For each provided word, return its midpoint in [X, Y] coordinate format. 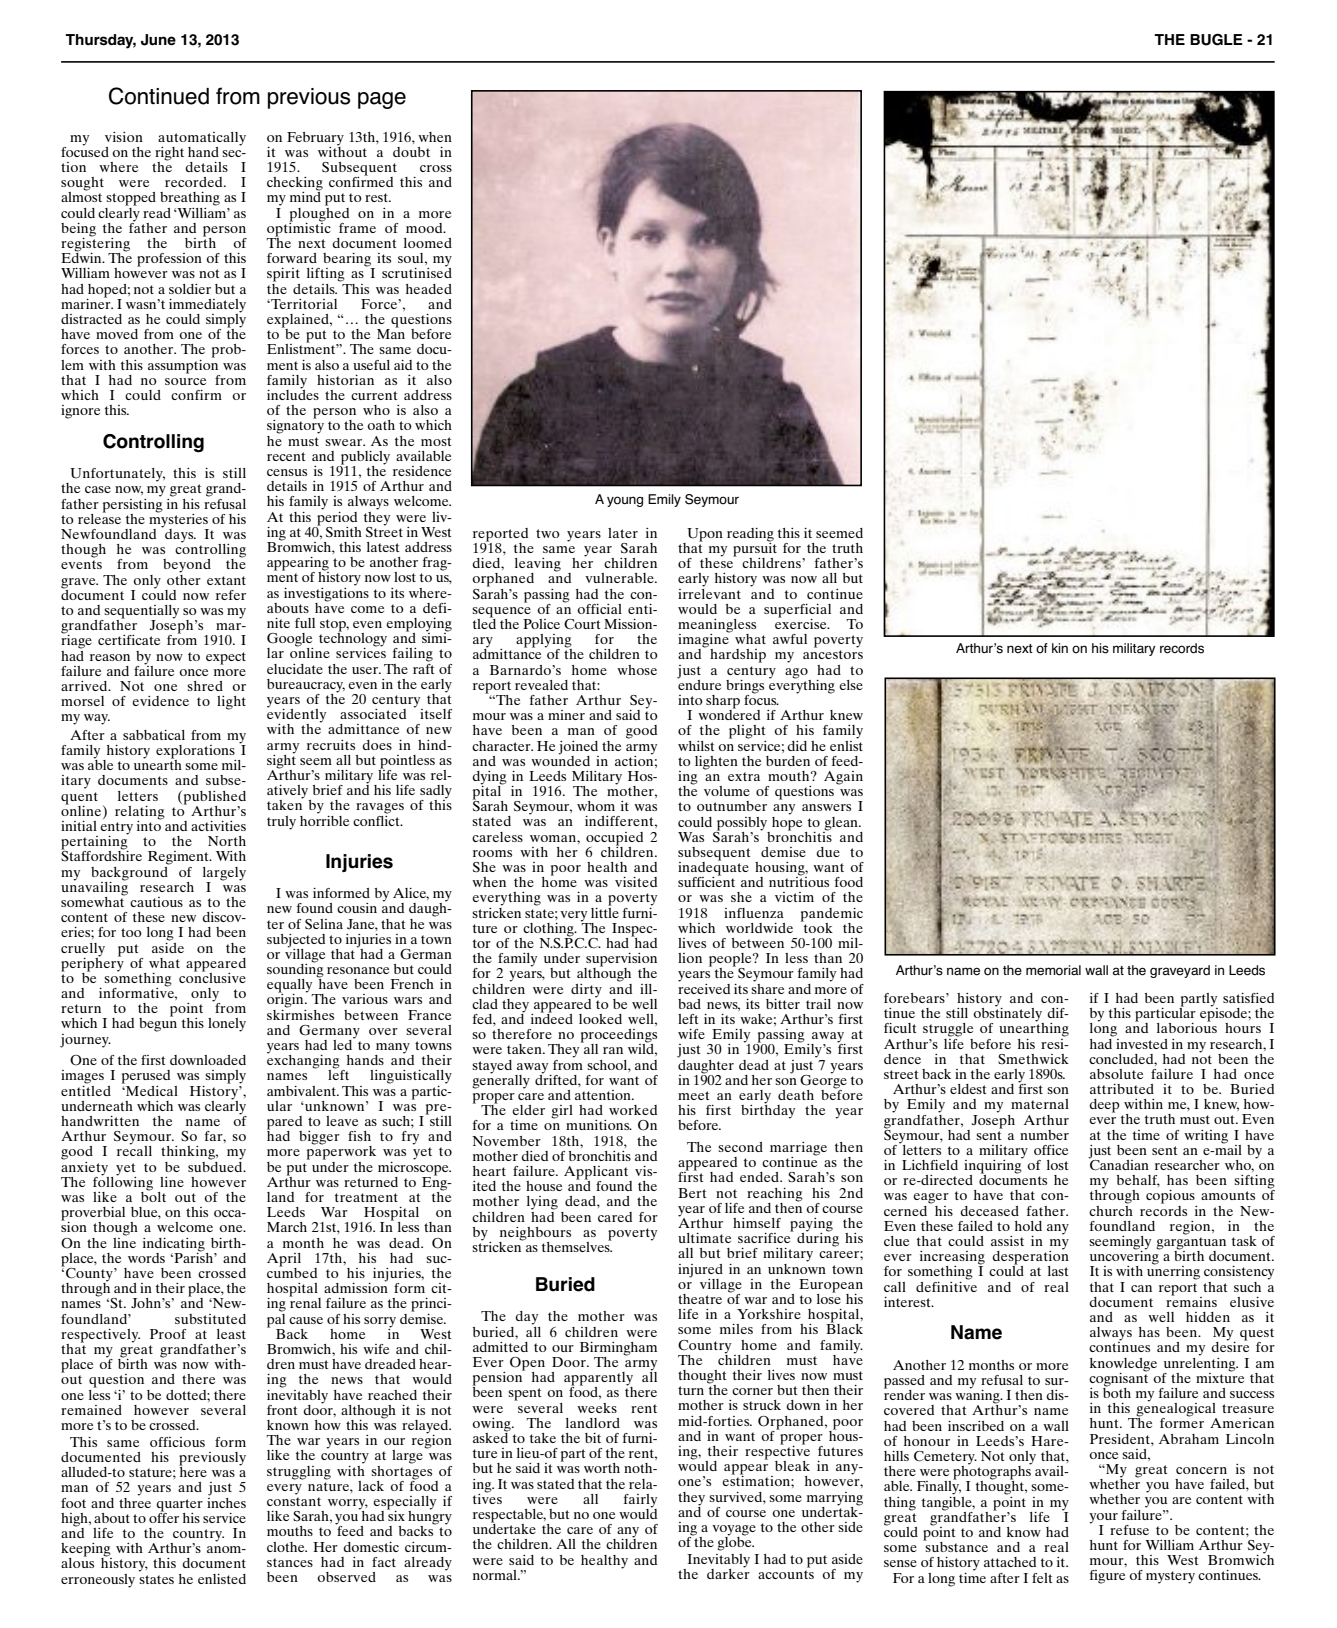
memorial [1053, 970]
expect [226, 658]
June [158, 40]
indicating [174, 1245]
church [1111, 1209]
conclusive [212, 976]
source [185, 381]
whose [637, 670]
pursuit [755, 549]
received [704, 987]
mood [425, 228]
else [851, 685]
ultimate [704, 1238]
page [382, 100]
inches [226, 1501]
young [625, 501]
